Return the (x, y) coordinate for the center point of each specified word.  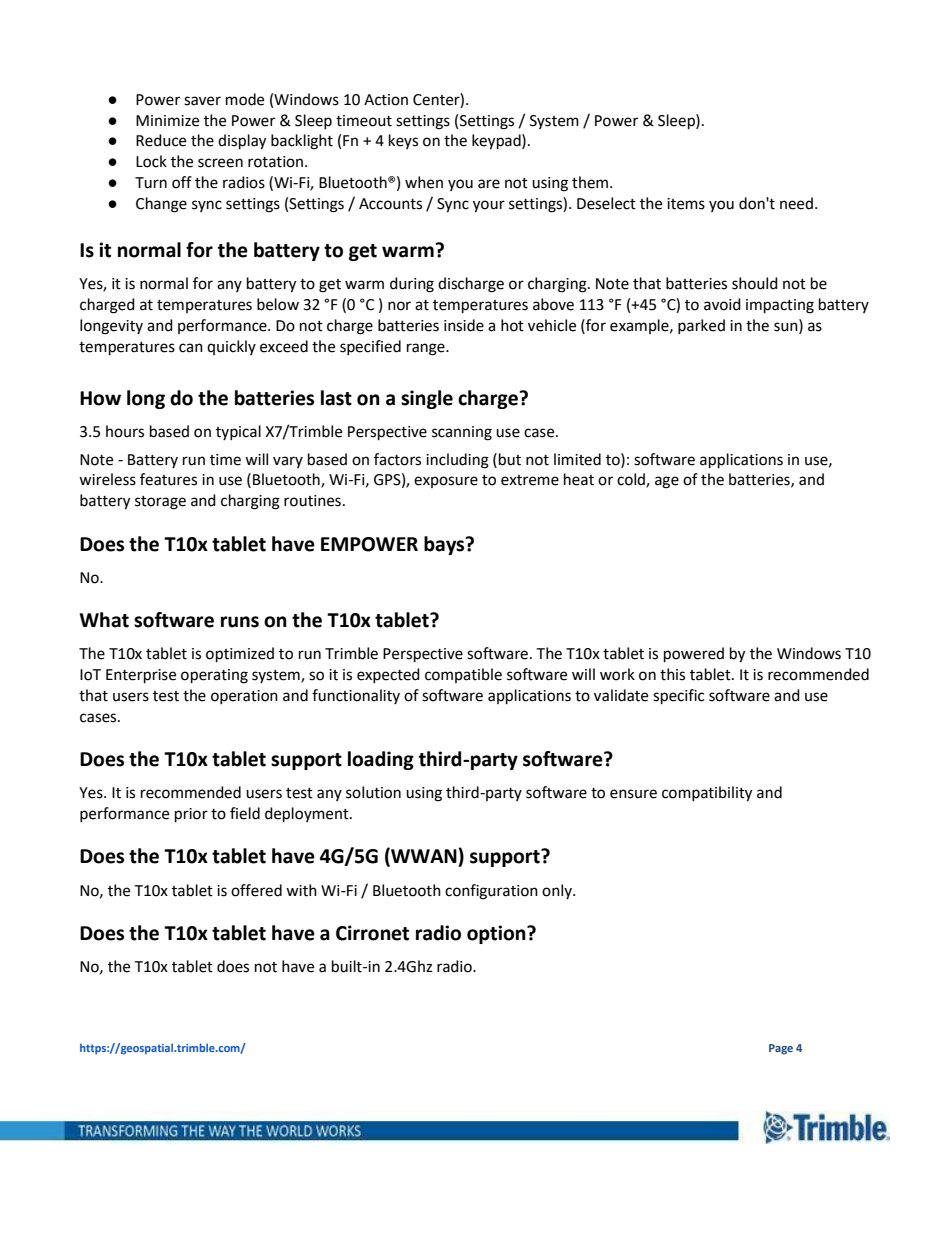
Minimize (167, 121)
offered (256, 890)
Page (781, 1049)
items (686, 204)
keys (403, 141)
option (497, 934)
